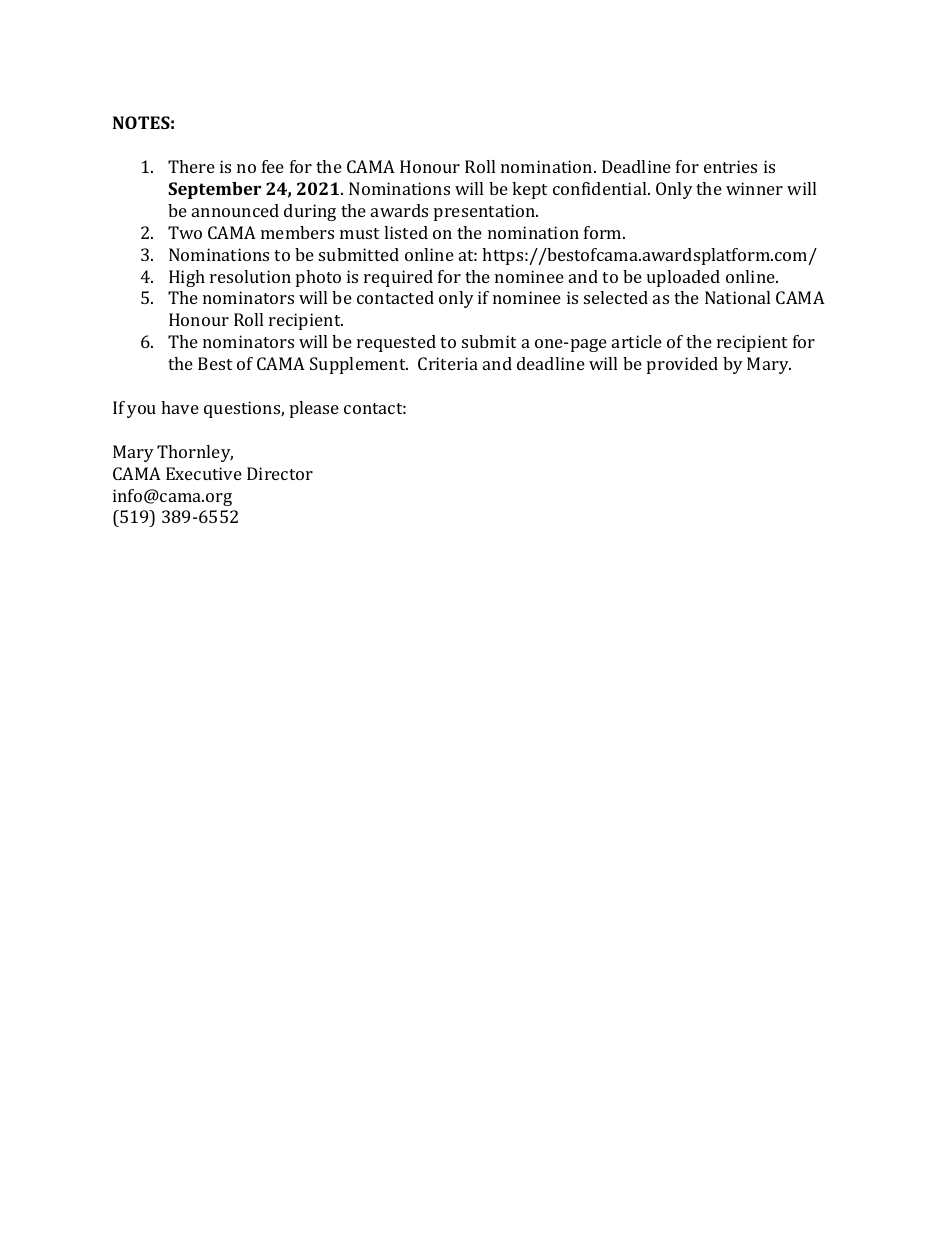  Describe the element at coordinates (187, 278) in the screenshot. I see `High` at that location.
